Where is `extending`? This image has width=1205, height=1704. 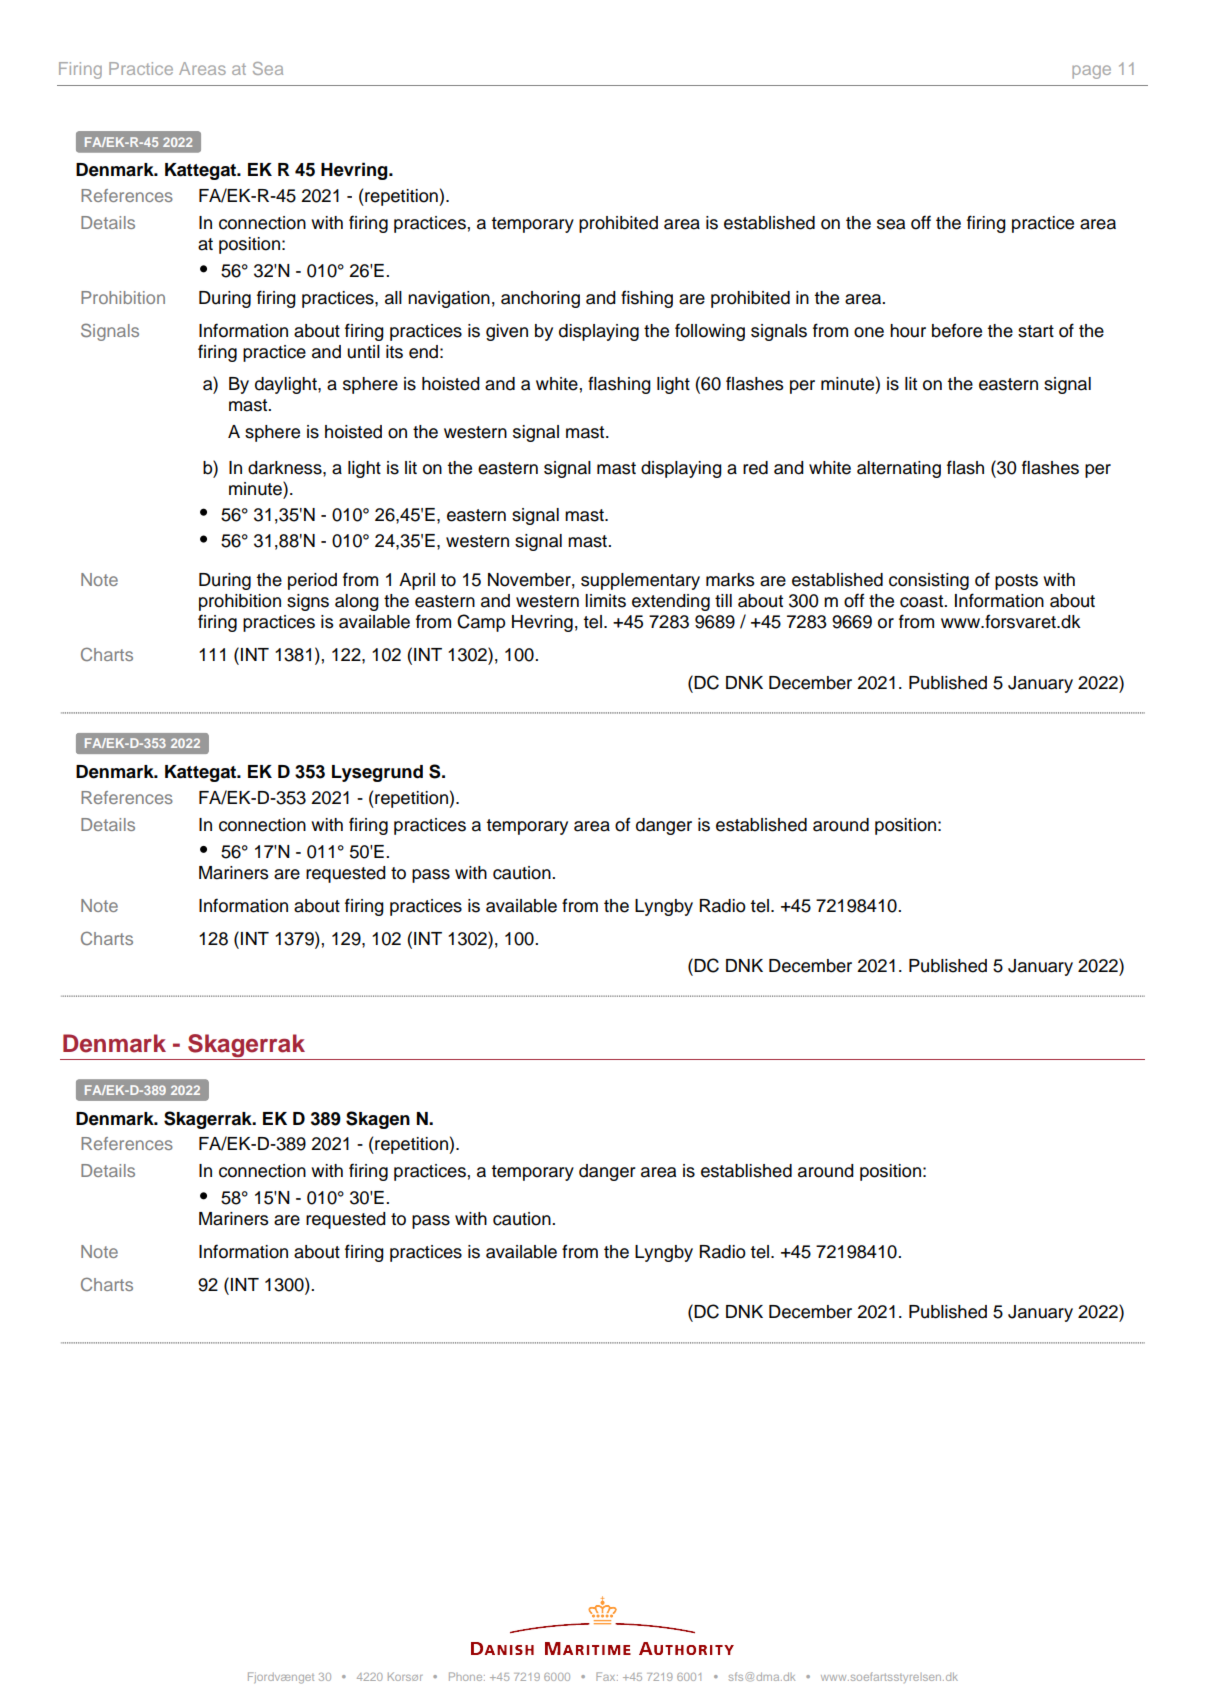 extending is located at coordinates (671, 602).
